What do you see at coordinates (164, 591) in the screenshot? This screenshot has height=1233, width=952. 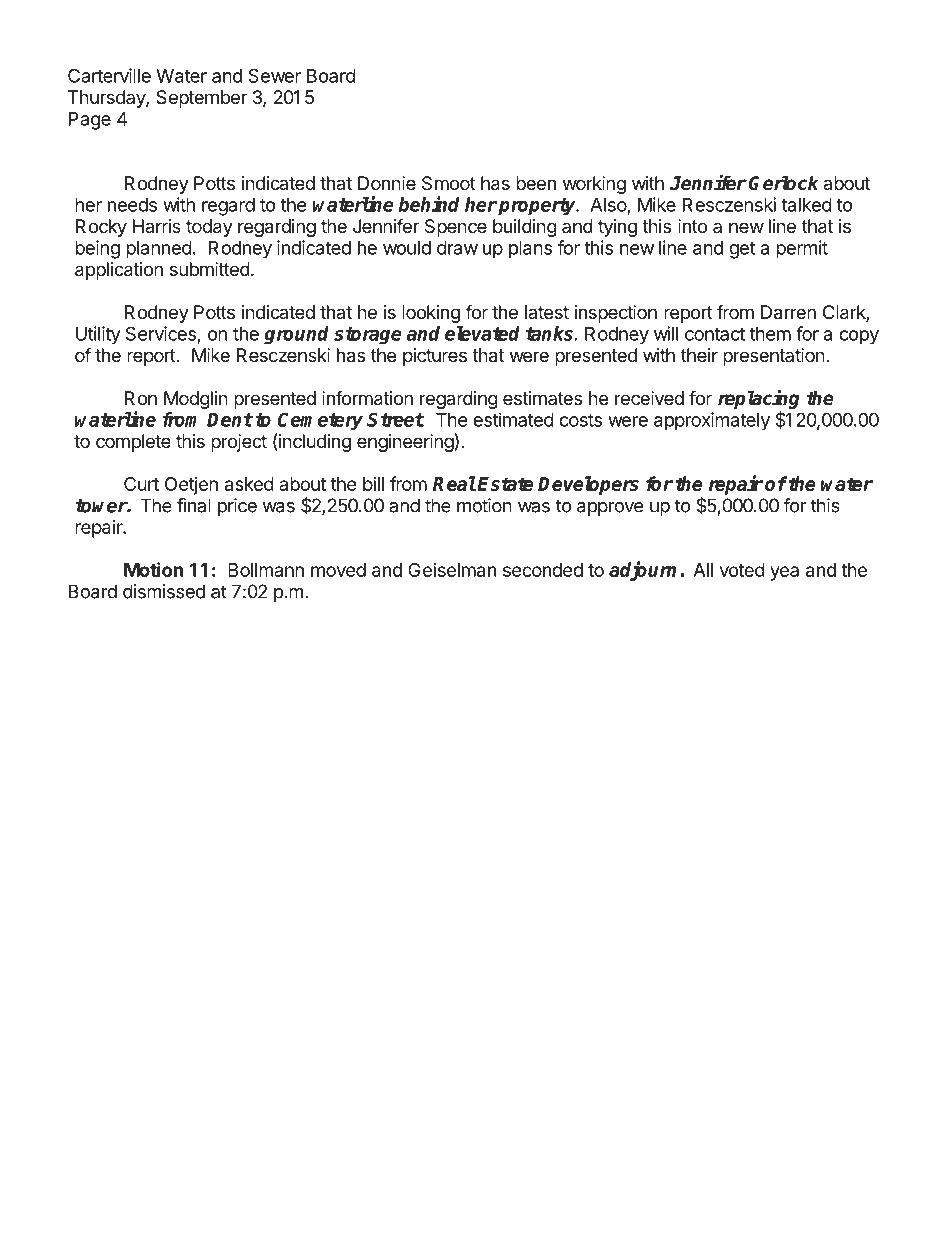 I see `dismissed` at bounding box center [164, 591].
